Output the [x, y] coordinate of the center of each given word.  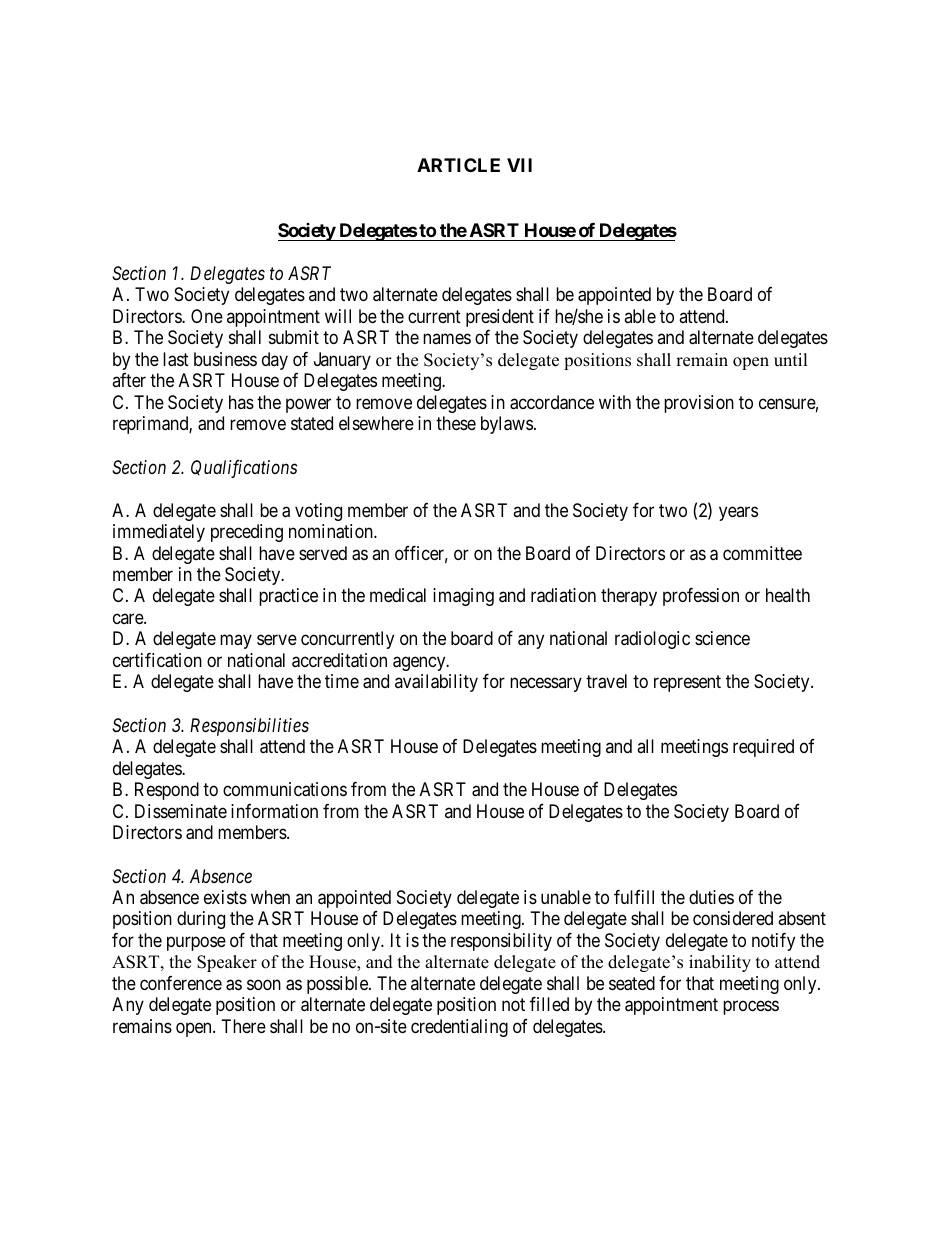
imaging [463, 597]
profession [701, 597]
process [751, 1008]
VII [519, 165]
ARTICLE [458, 165]
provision [699, 404]
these [456, 423]
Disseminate [181, 811]
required [763, 748]
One [207, 316]
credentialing [459, 1028]
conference [181, 983]
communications [285, 789]
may [236, 642]
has [241, 402]
